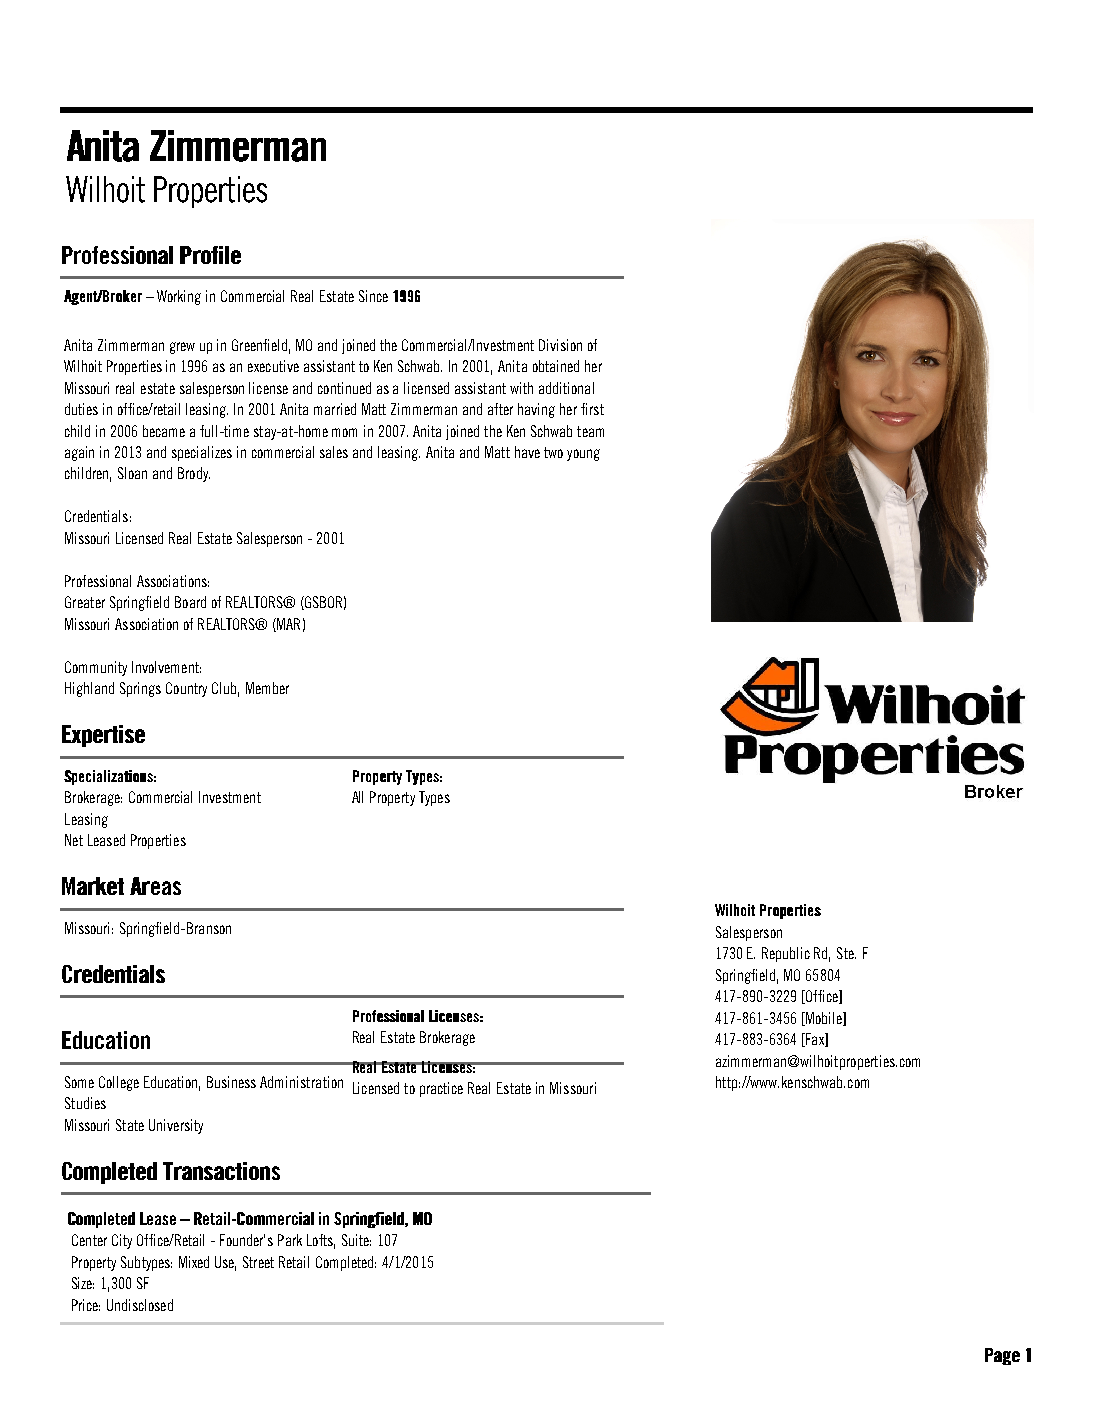  I want to click on Undisclosed, so click(140, 1305).
